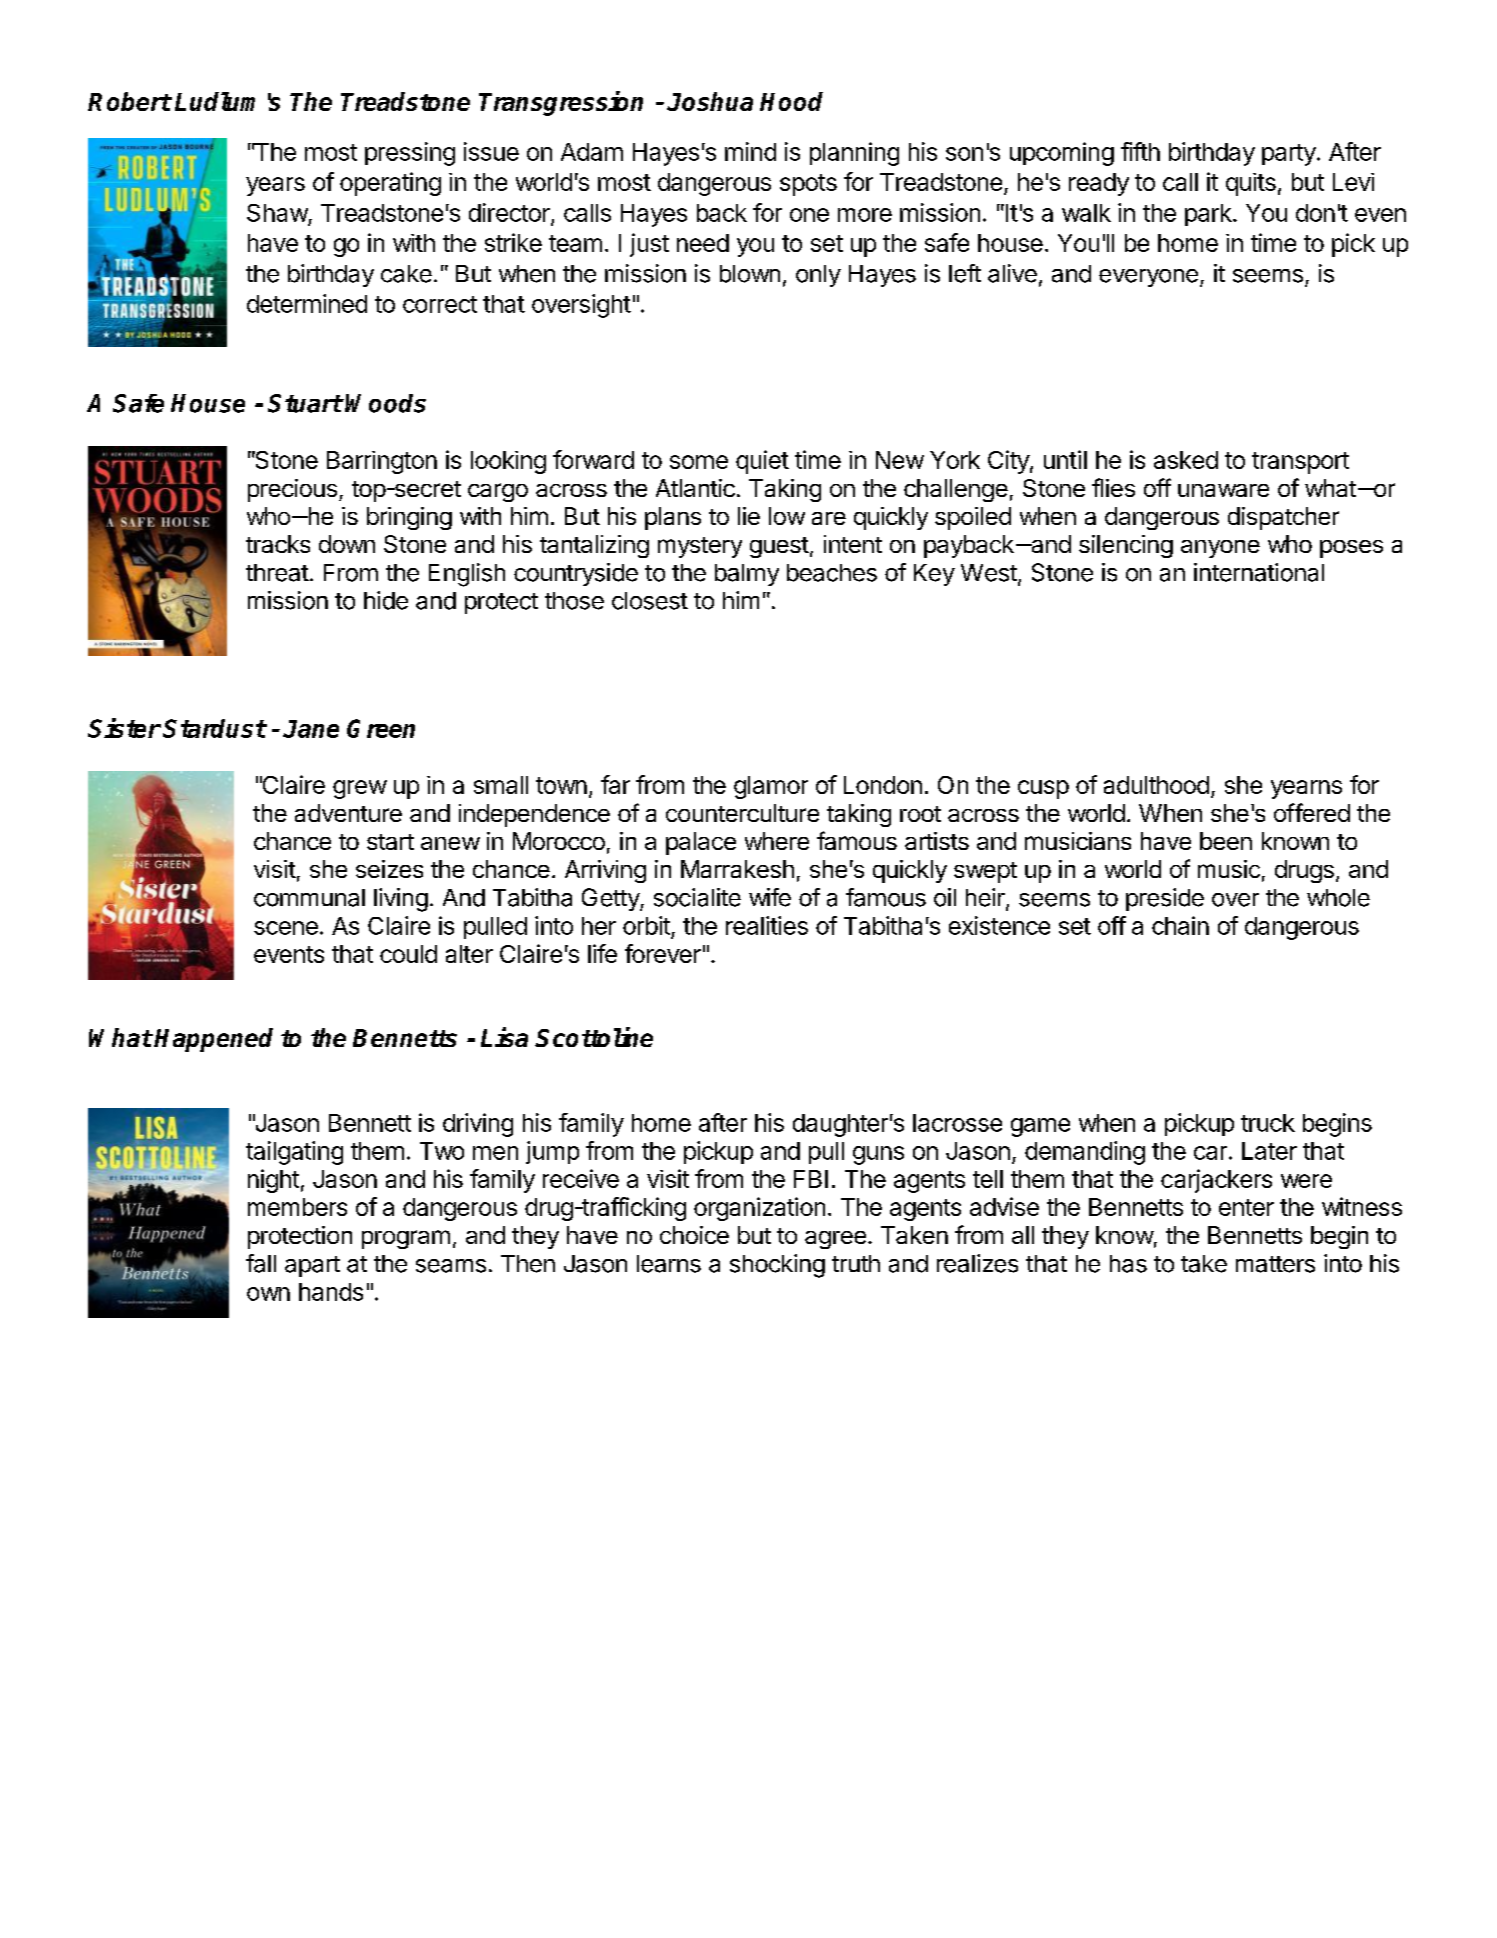  Describe the element at coordinates (1140, 151) in the page. I see `fifth` at that location.
